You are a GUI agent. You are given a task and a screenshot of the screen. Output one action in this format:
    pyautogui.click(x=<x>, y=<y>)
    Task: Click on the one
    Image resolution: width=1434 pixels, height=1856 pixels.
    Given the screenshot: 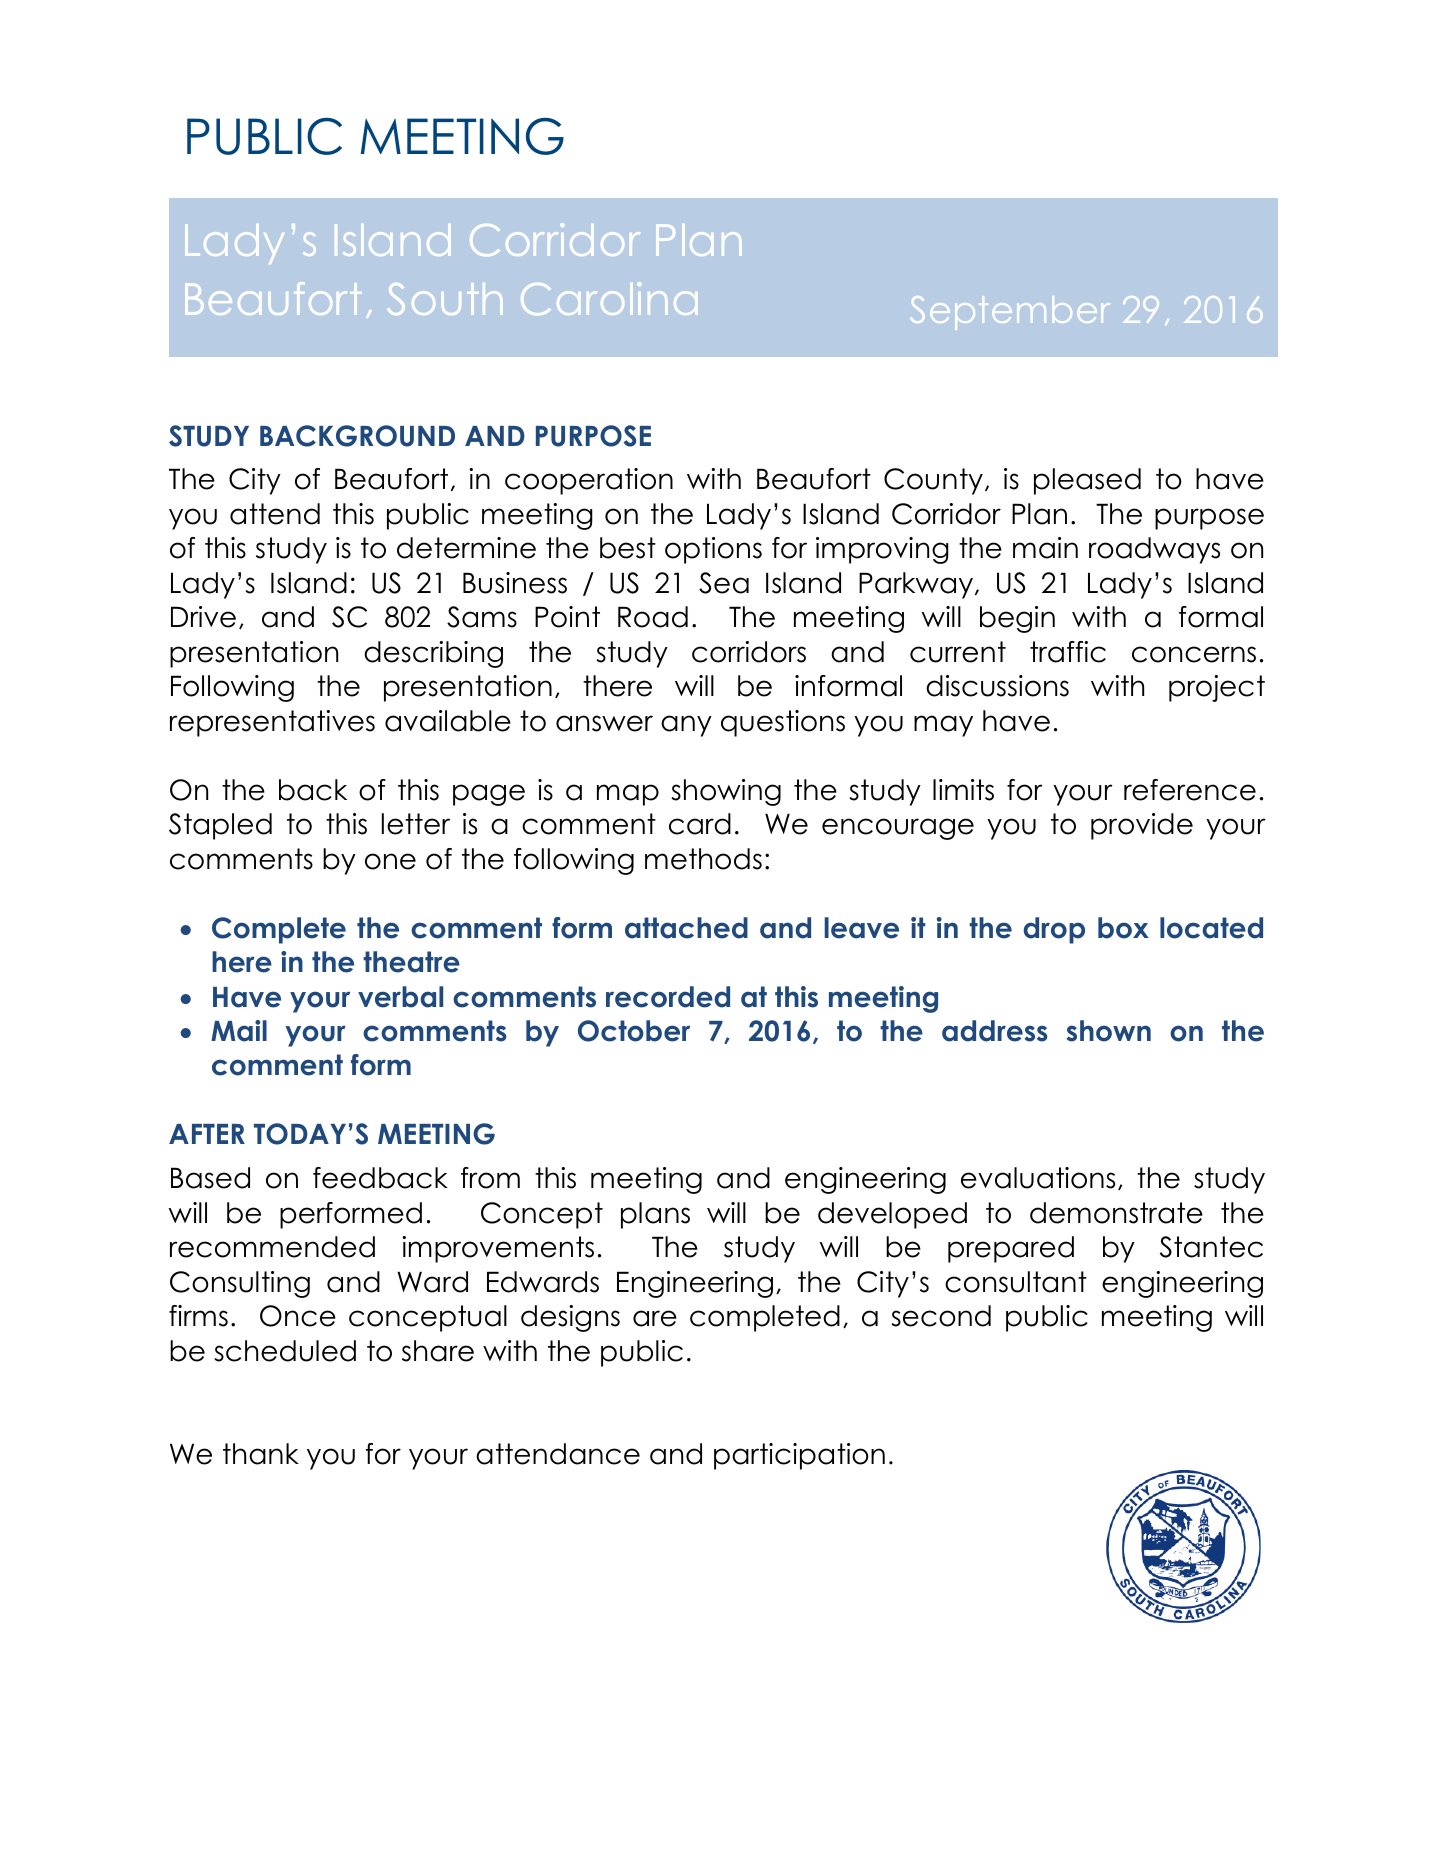 What is the action you would take?
    pyautogui.click(x=390, y=861)
